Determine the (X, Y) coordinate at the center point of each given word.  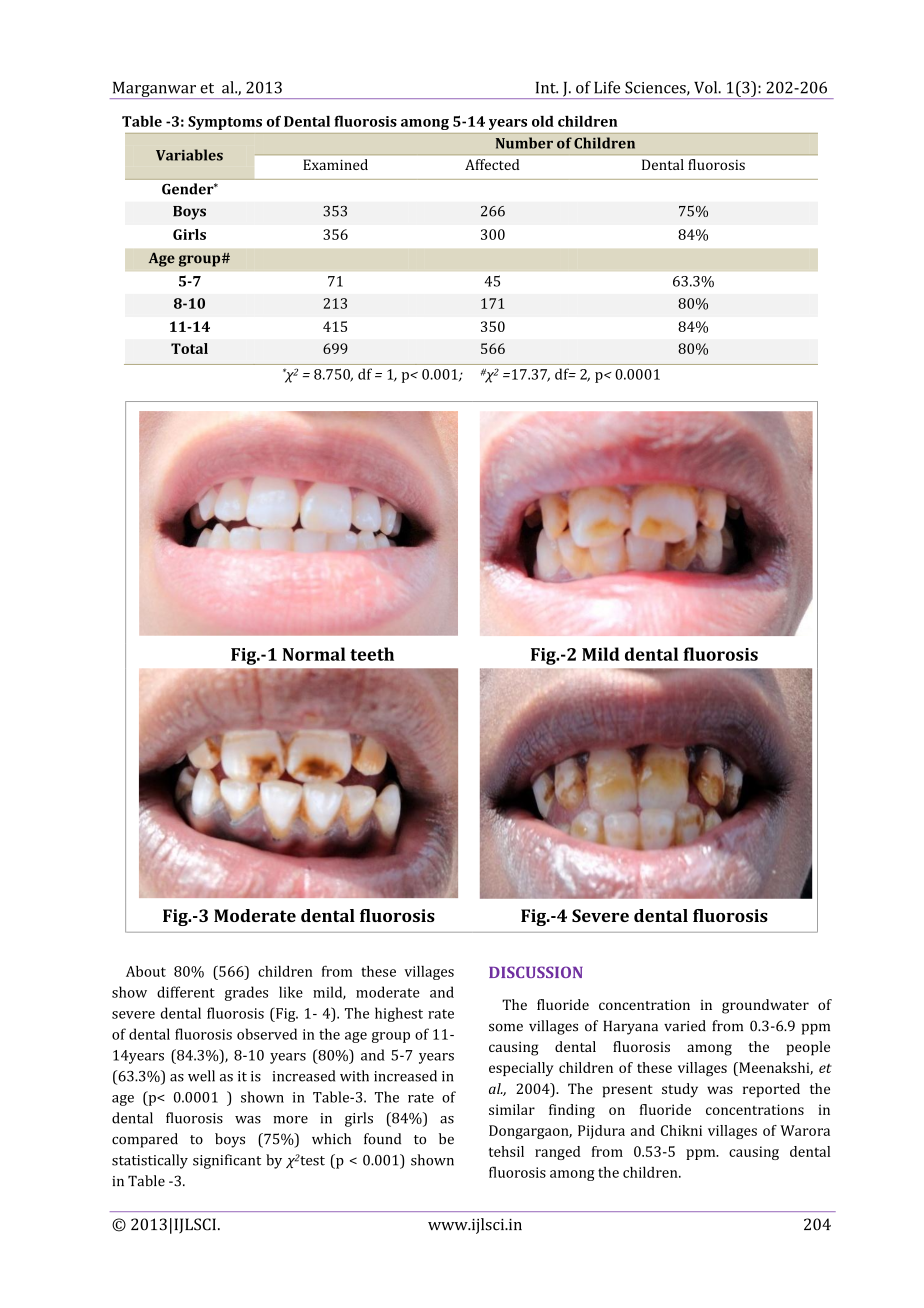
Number (524, 143)
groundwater (765, 1006)
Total (189, 348)
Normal (314, 654)
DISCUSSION (536, 972)
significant (227, 1161)
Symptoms (225, 123)
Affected (492, 164)
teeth (372, 654)
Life (607, 87)
